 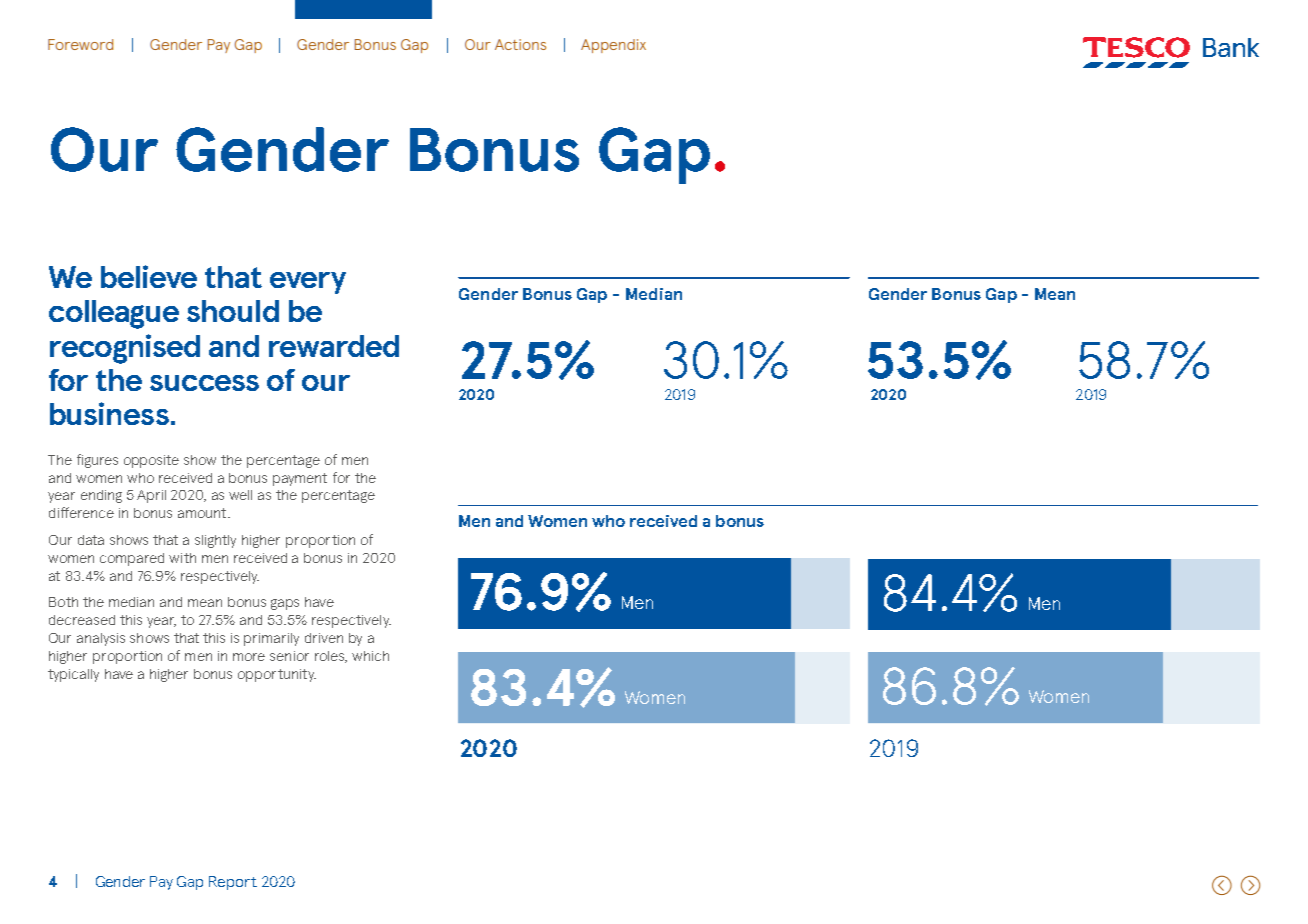 I want to click on roles, so click(x=331, y=657).
